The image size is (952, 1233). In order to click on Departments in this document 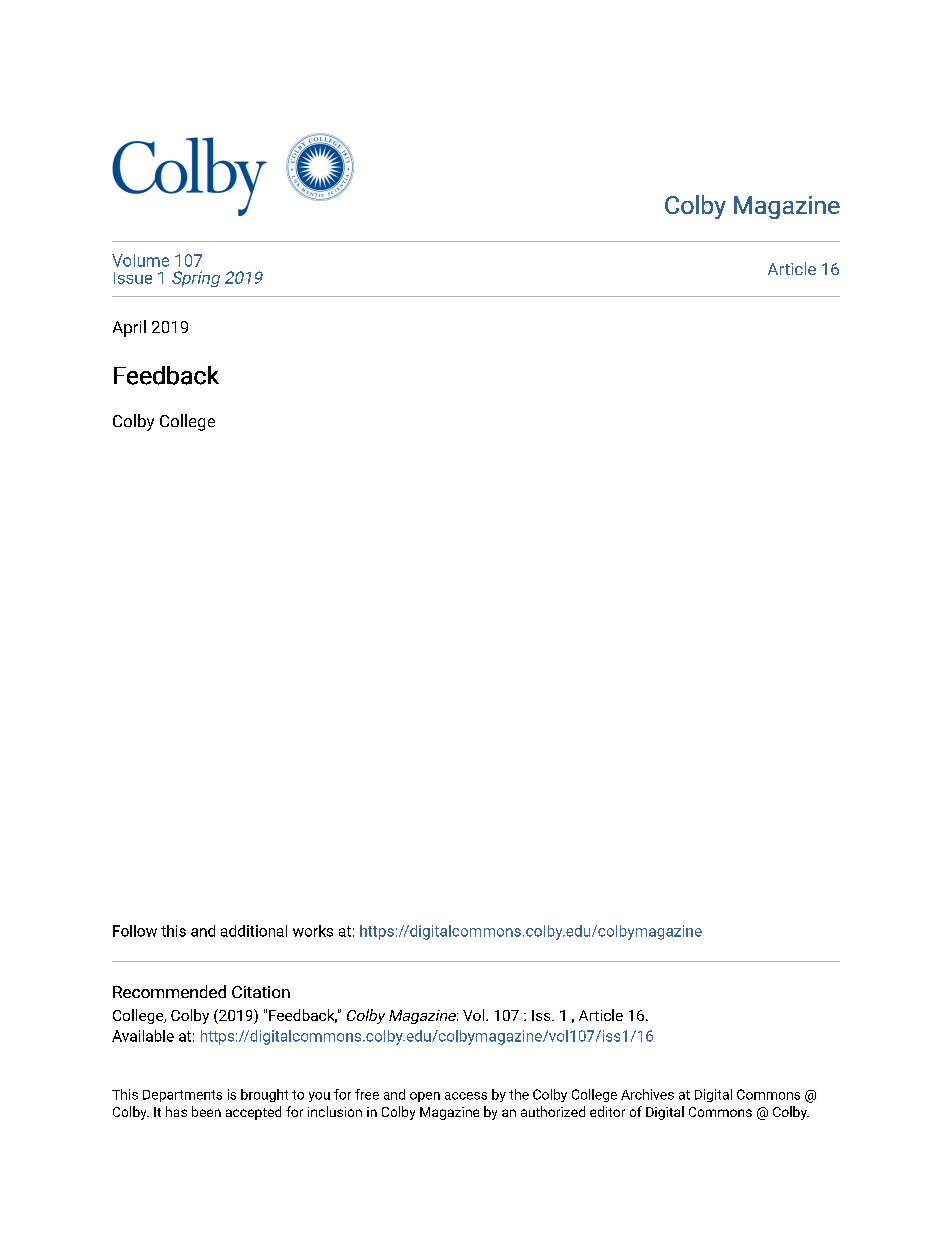, I will do `click(182, 1096)`.
